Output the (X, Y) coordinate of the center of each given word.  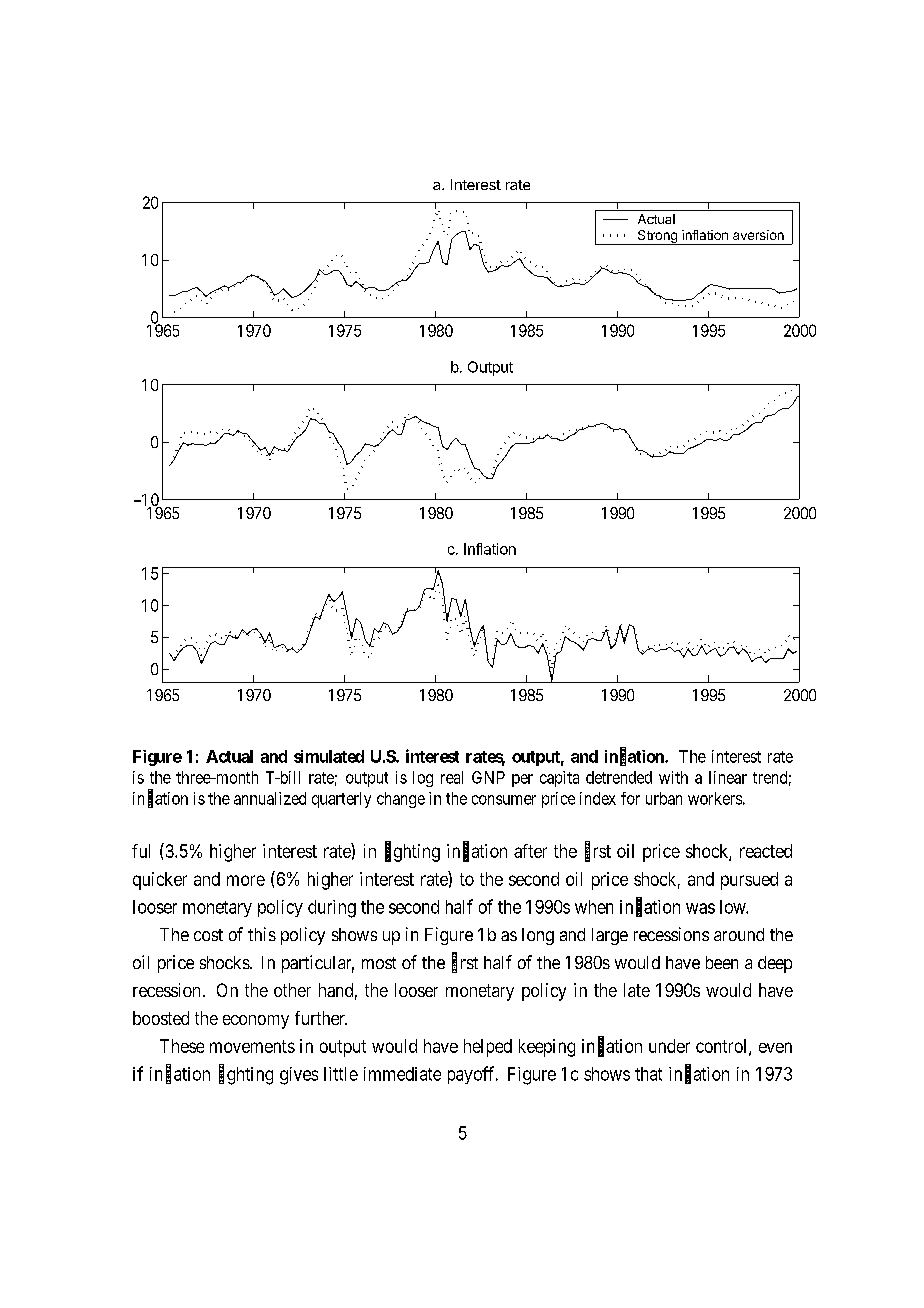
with (673, 777)
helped (488, 1048)
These (182, 1046)
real (452, 777)
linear (728, 777)
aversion (758, 235)
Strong (657, 237)
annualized (270, 798)
